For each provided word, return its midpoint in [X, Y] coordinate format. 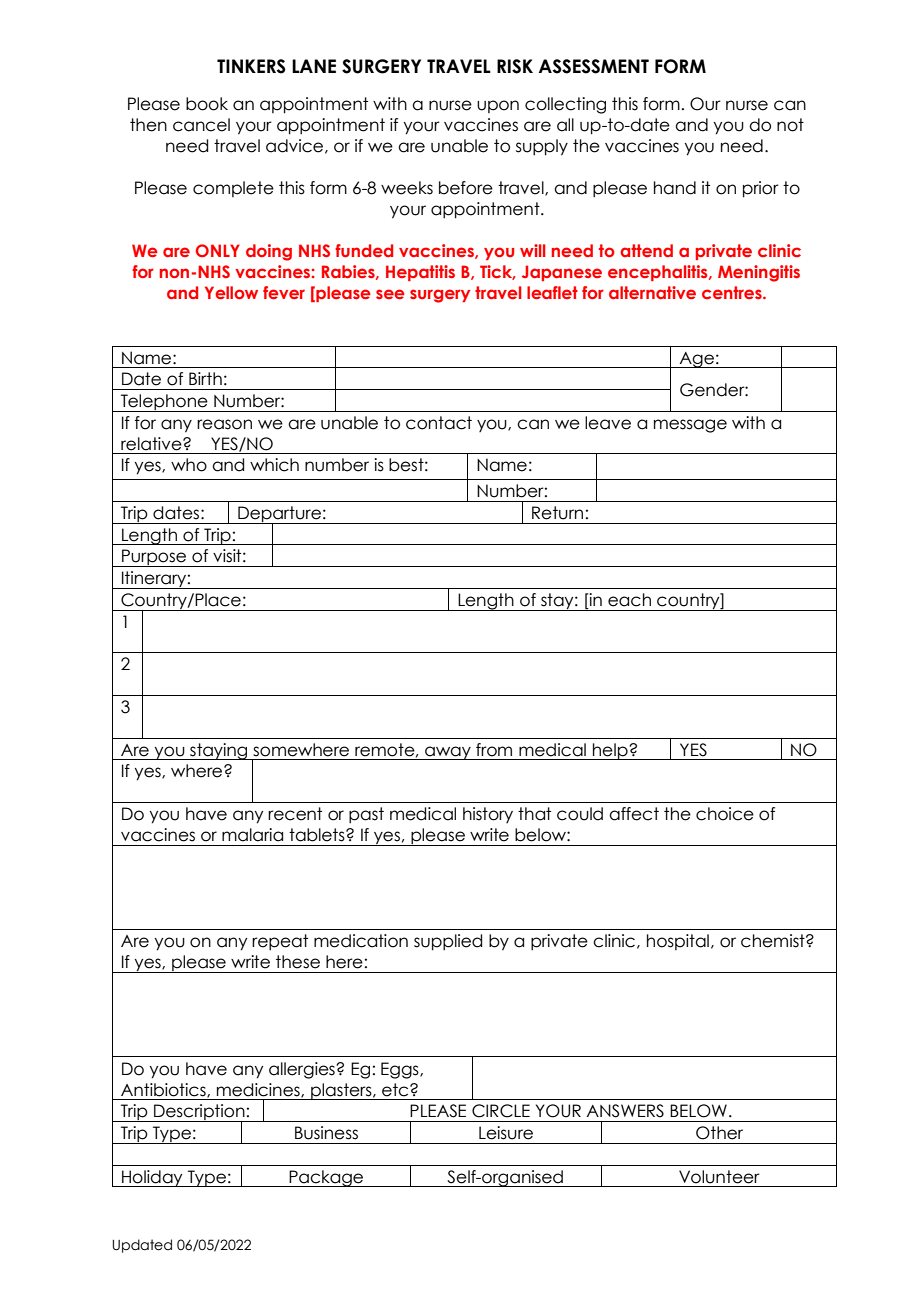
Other [719, 1133]
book [207, 104]
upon [498, 106]
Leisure [506, 1133]
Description [199, 1113]
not [790, 125]
